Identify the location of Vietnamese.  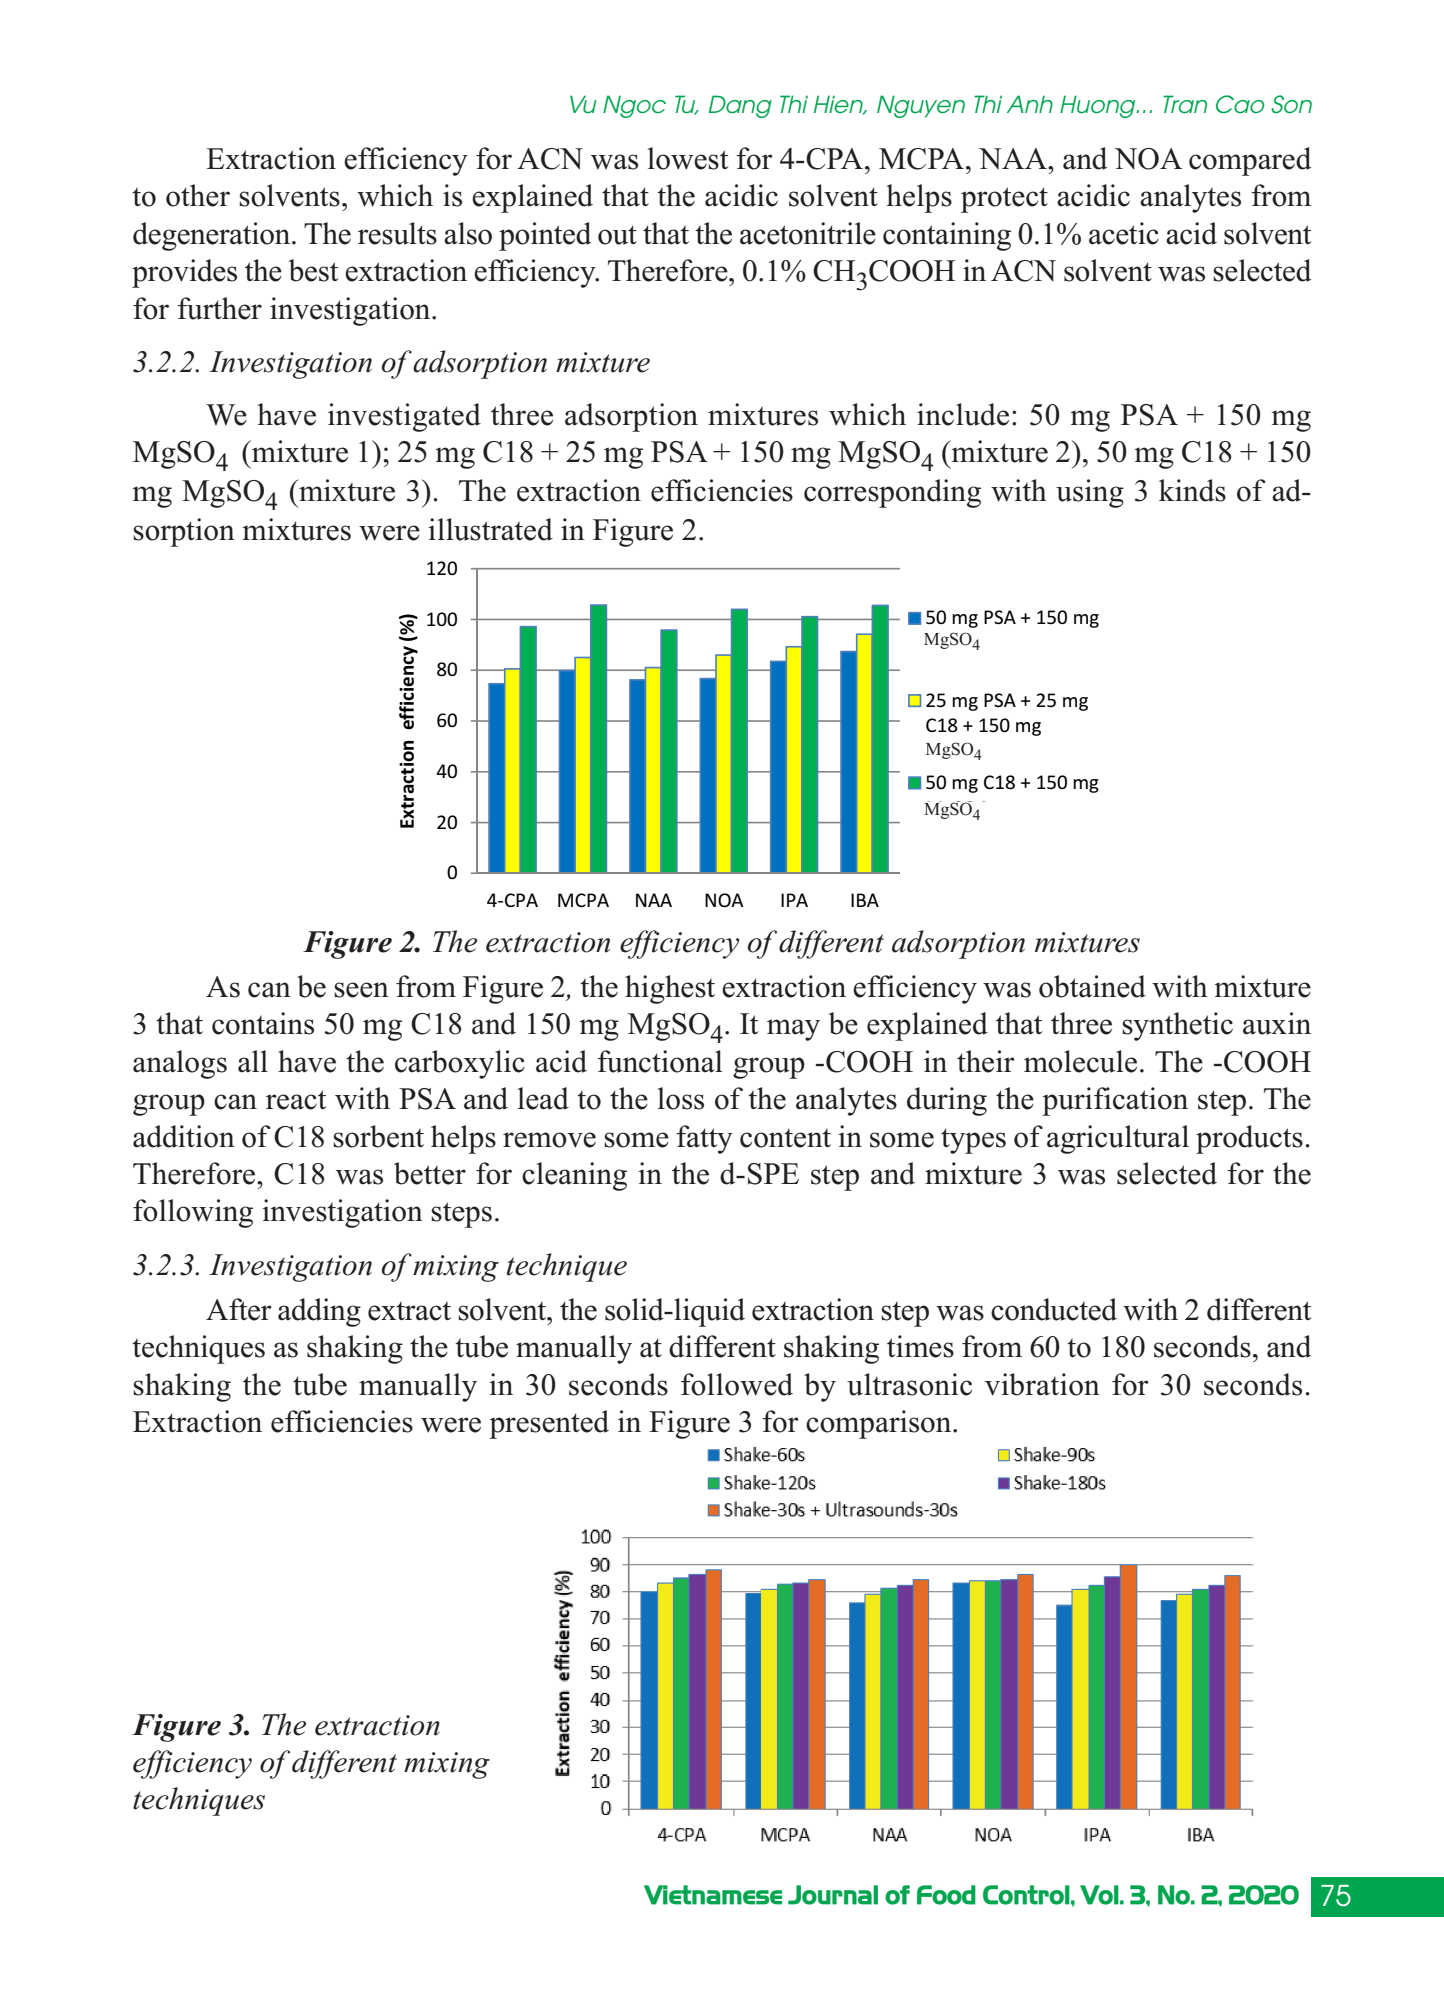
(713, 1895).
